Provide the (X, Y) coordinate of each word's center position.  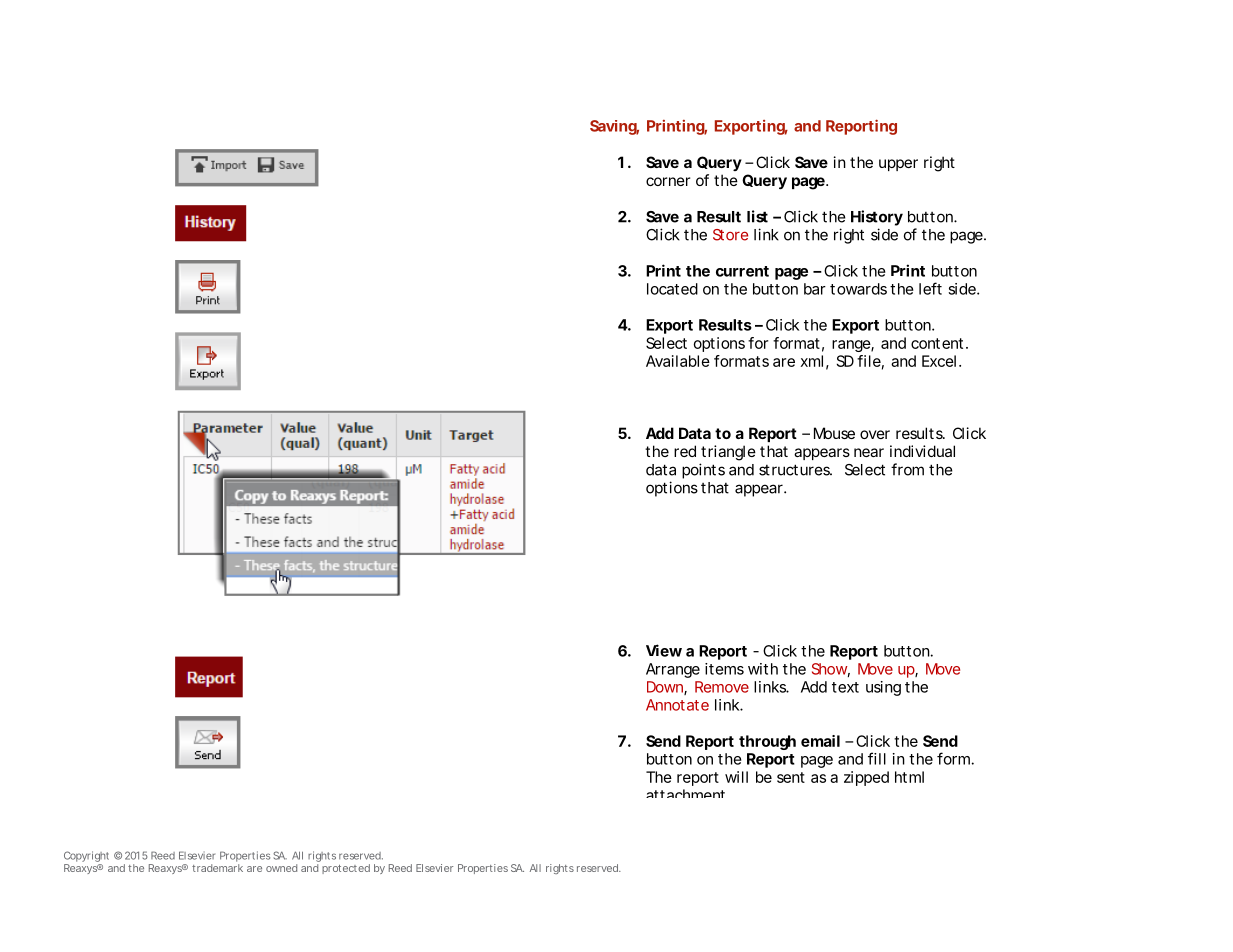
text (845, 687)
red (685, 451)
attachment (685, 793)
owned (281, 868)
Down (666, 688)
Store (730, 235)
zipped (866, 778)
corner (668, 181)
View (664, 650)
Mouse (834, 433)
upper (898, 165)
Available (678, 361)
